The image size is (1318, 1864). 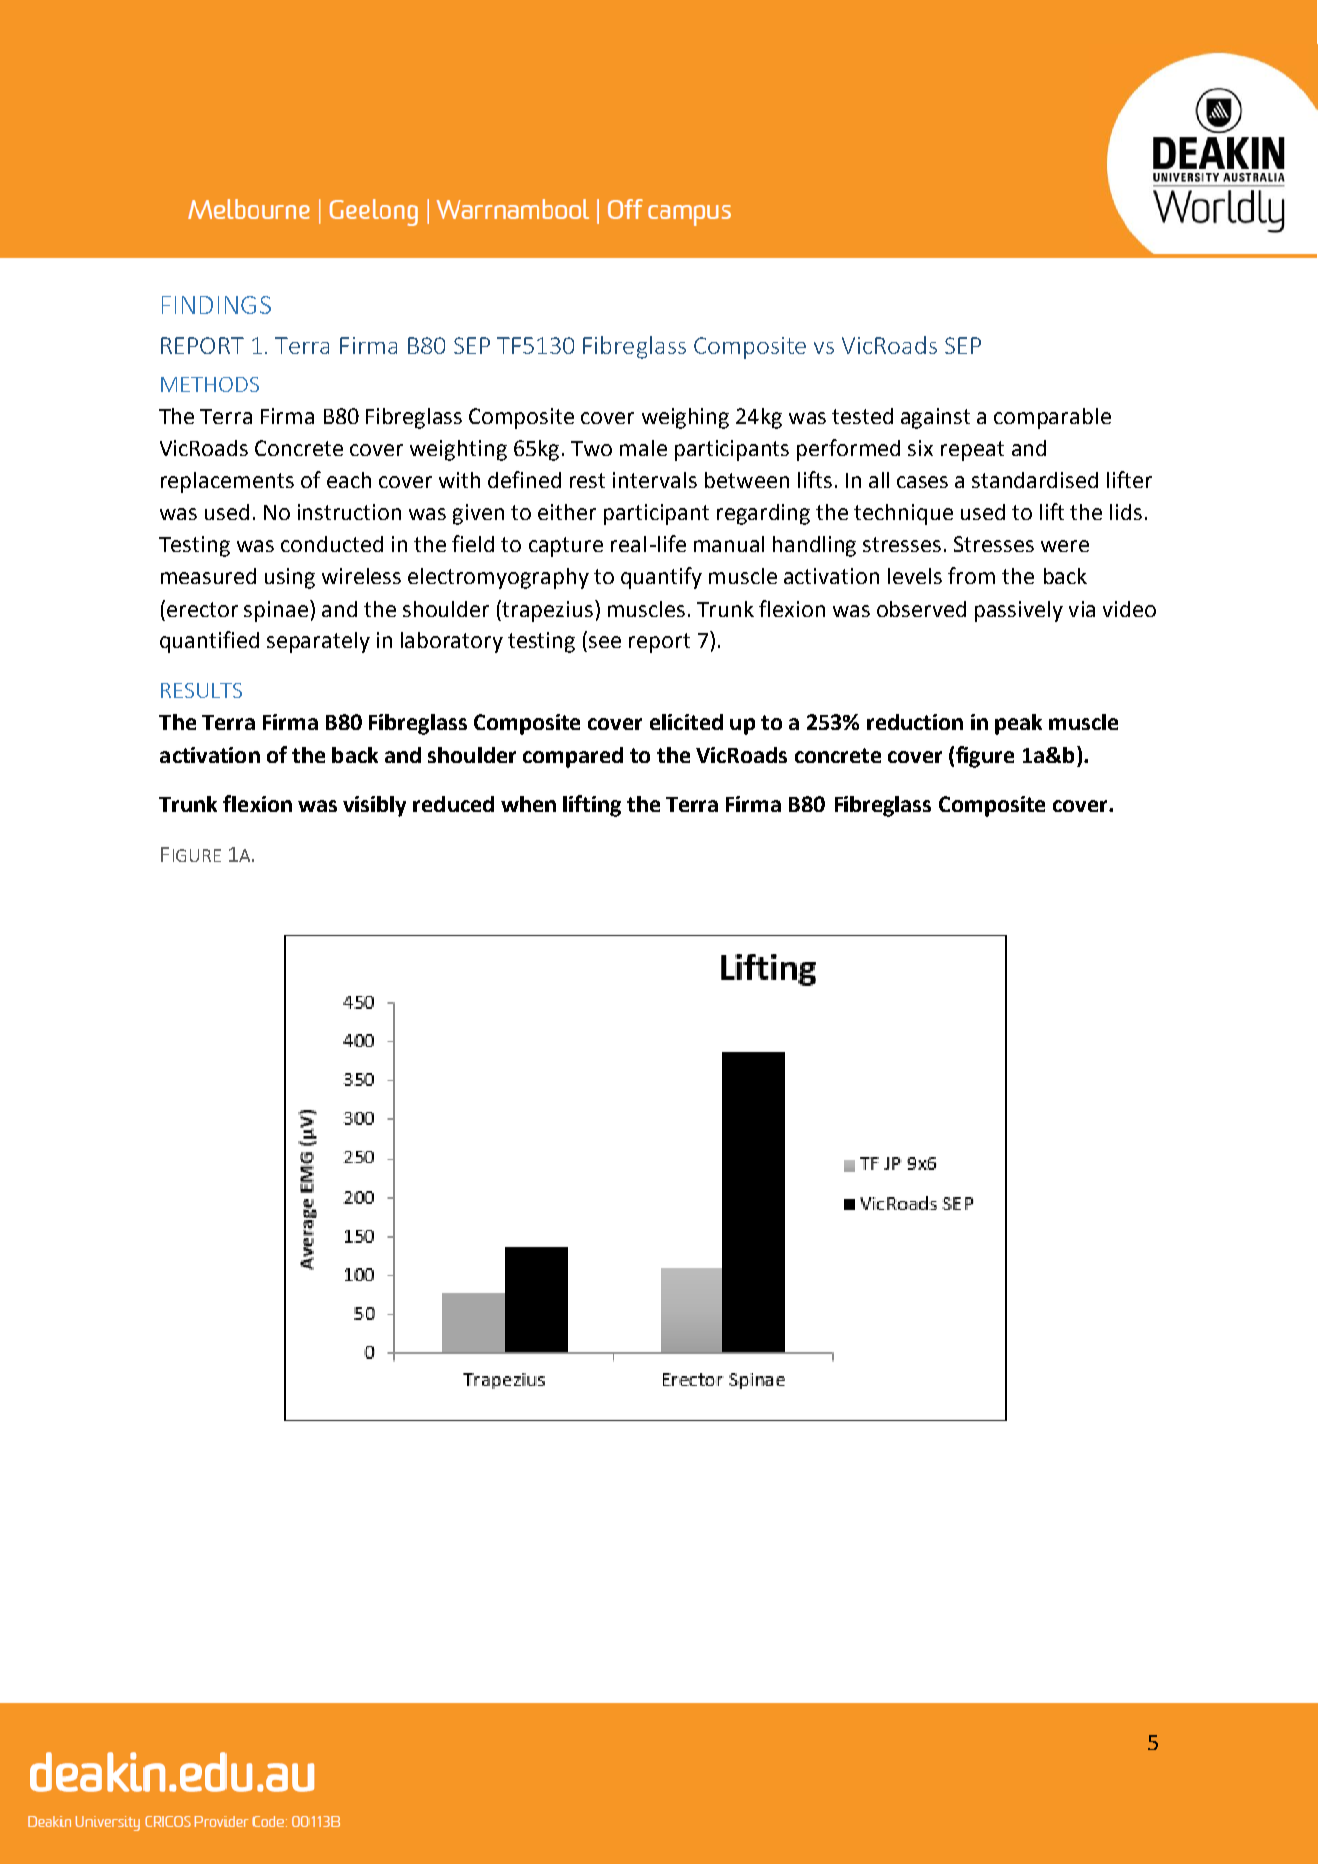 What do you see at coordinates (1035, 480) in the screenshot?
I see `standardised` at bounding box center [1035, 480].
